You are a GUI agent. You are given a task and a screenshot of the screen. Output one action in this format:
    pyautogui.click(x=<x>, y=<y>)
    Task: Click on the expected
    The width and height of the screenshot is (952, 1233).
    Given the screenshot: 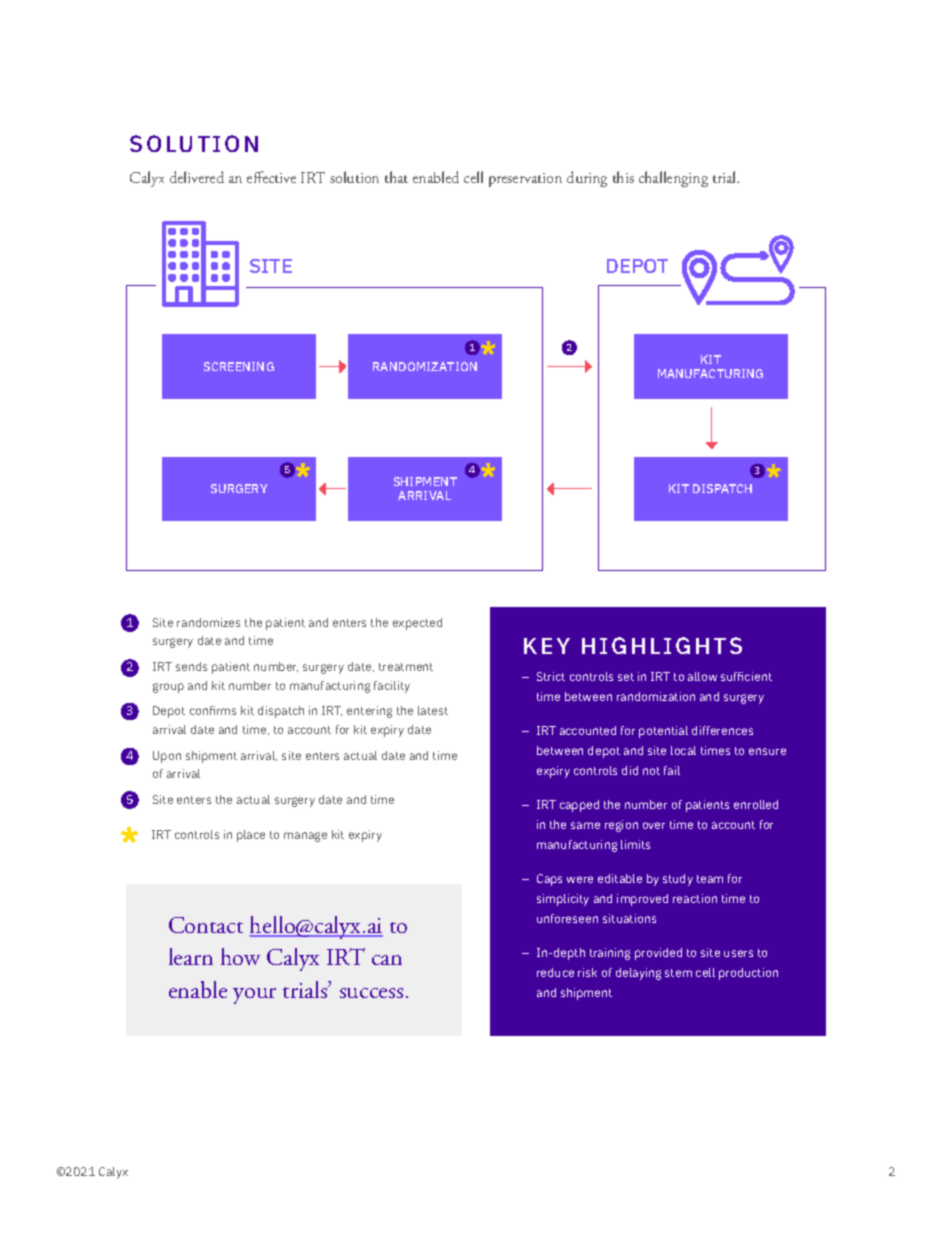 What is the action you would take?
    pyautogui.click(x=417, y=624)
